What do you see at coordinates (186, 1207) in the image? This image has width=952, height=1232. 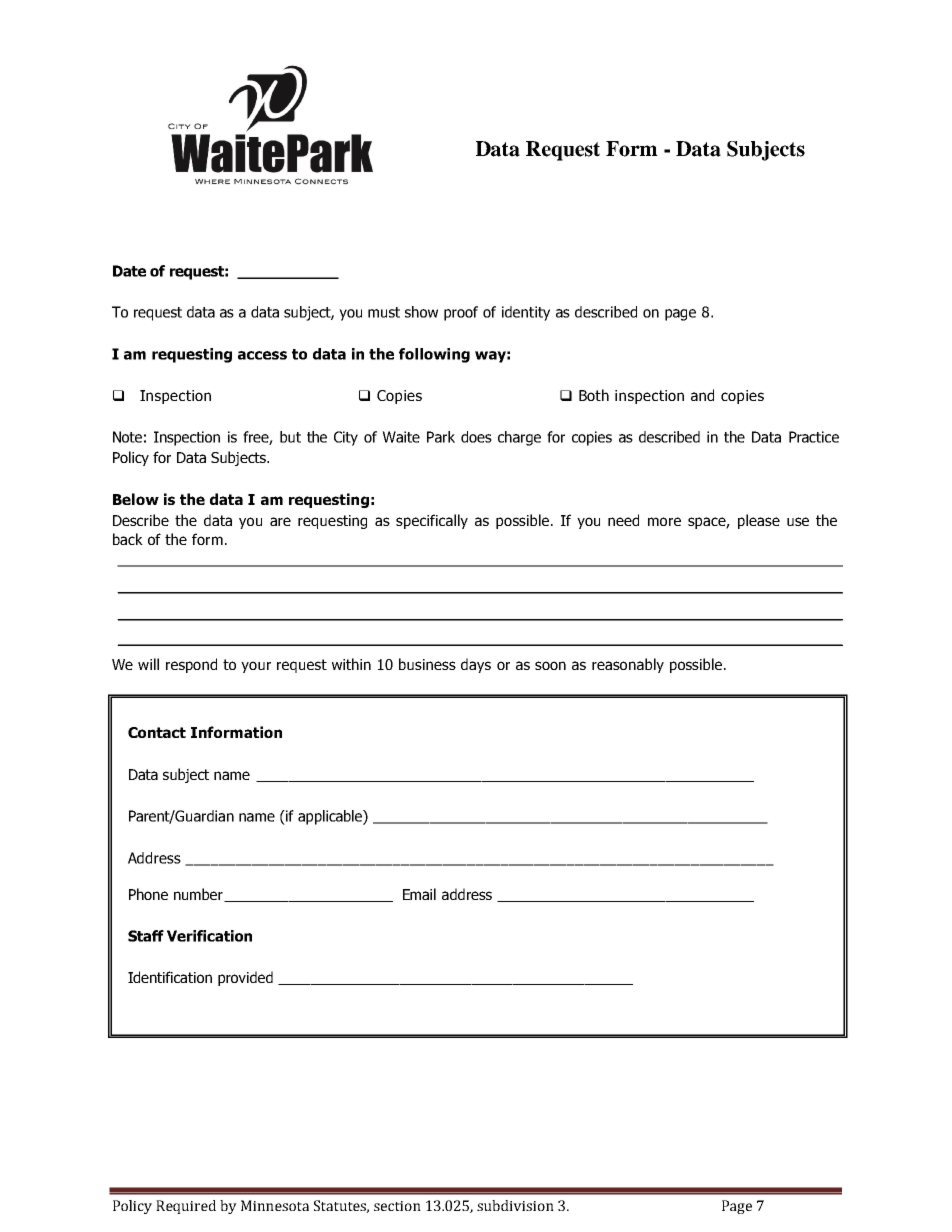 I see `Required` at bounding box center [186, 1207].
